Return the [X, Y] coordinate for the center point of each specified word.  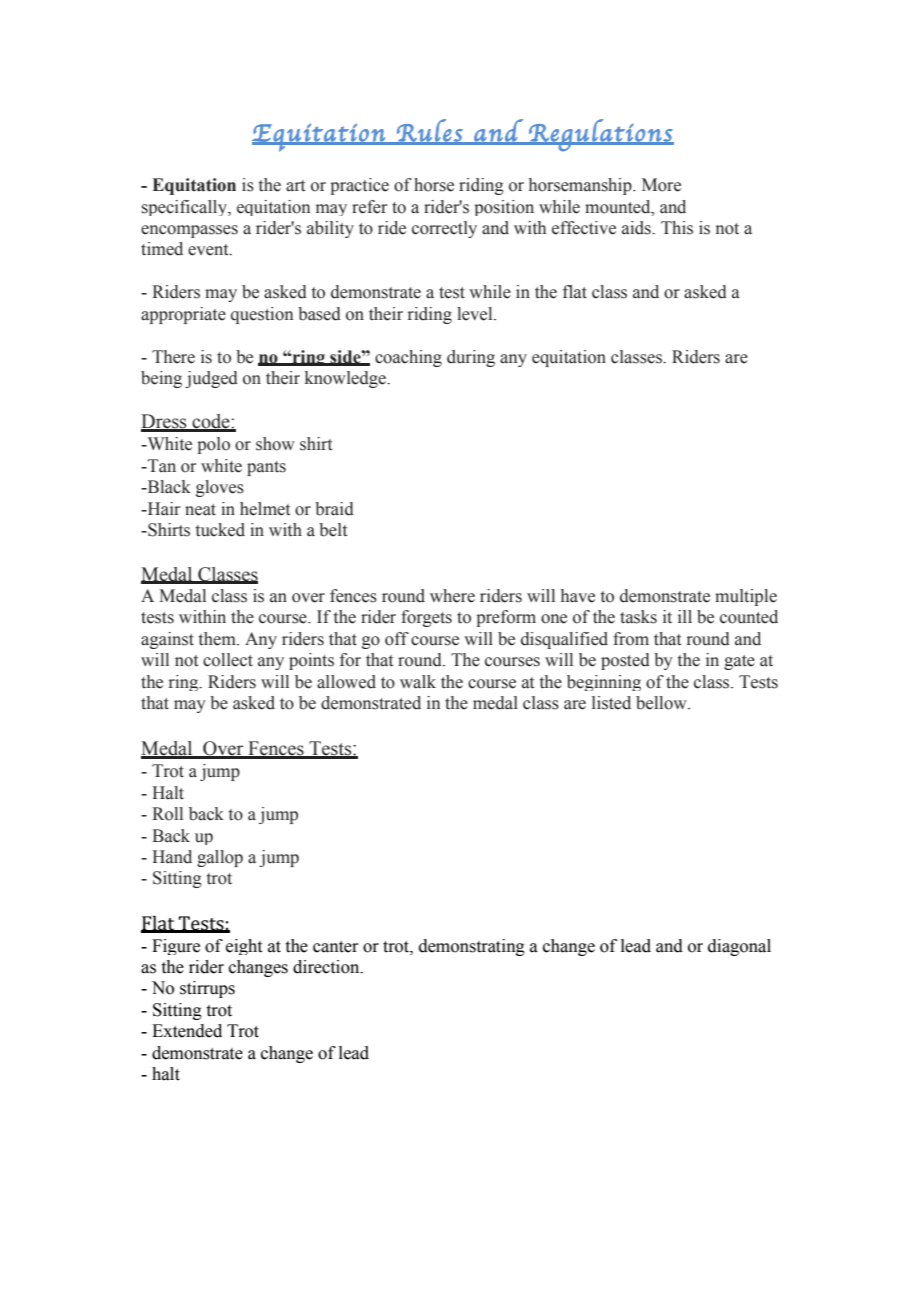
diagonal [739, 947]
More [661, 185]
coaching [408, 358]
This [677, 228]
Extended [187, 1031]
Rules [430, 131]
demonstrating [472, 947]
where [452, 596]
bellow [662, 703]
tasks [638, 617]
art [295, 186]
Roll [167, 814]
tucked [220, 530]
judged [211, 379]
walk [418, 682]
